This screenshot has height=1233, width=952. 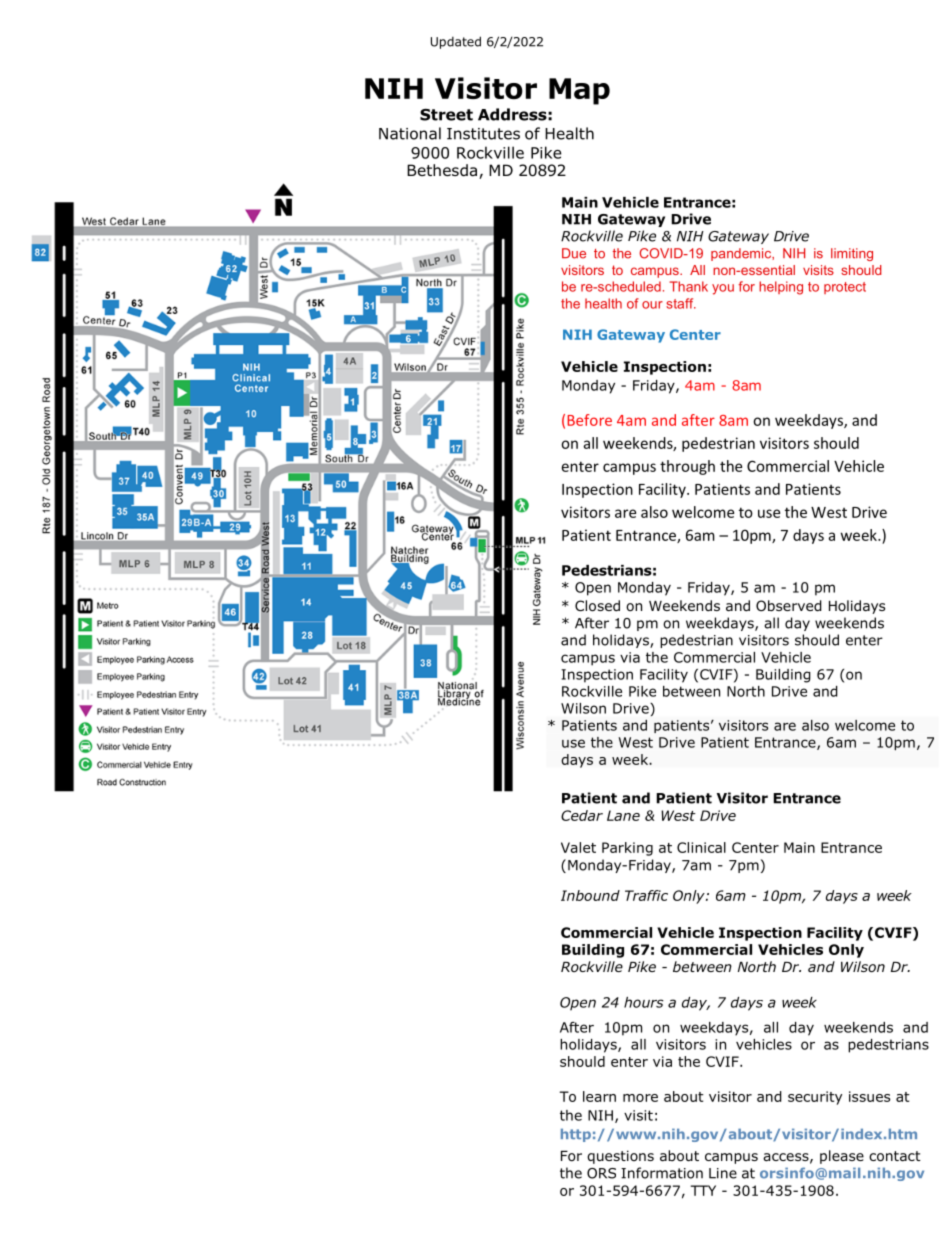 I want to click on Clinical, so click(x=701, y=847).
